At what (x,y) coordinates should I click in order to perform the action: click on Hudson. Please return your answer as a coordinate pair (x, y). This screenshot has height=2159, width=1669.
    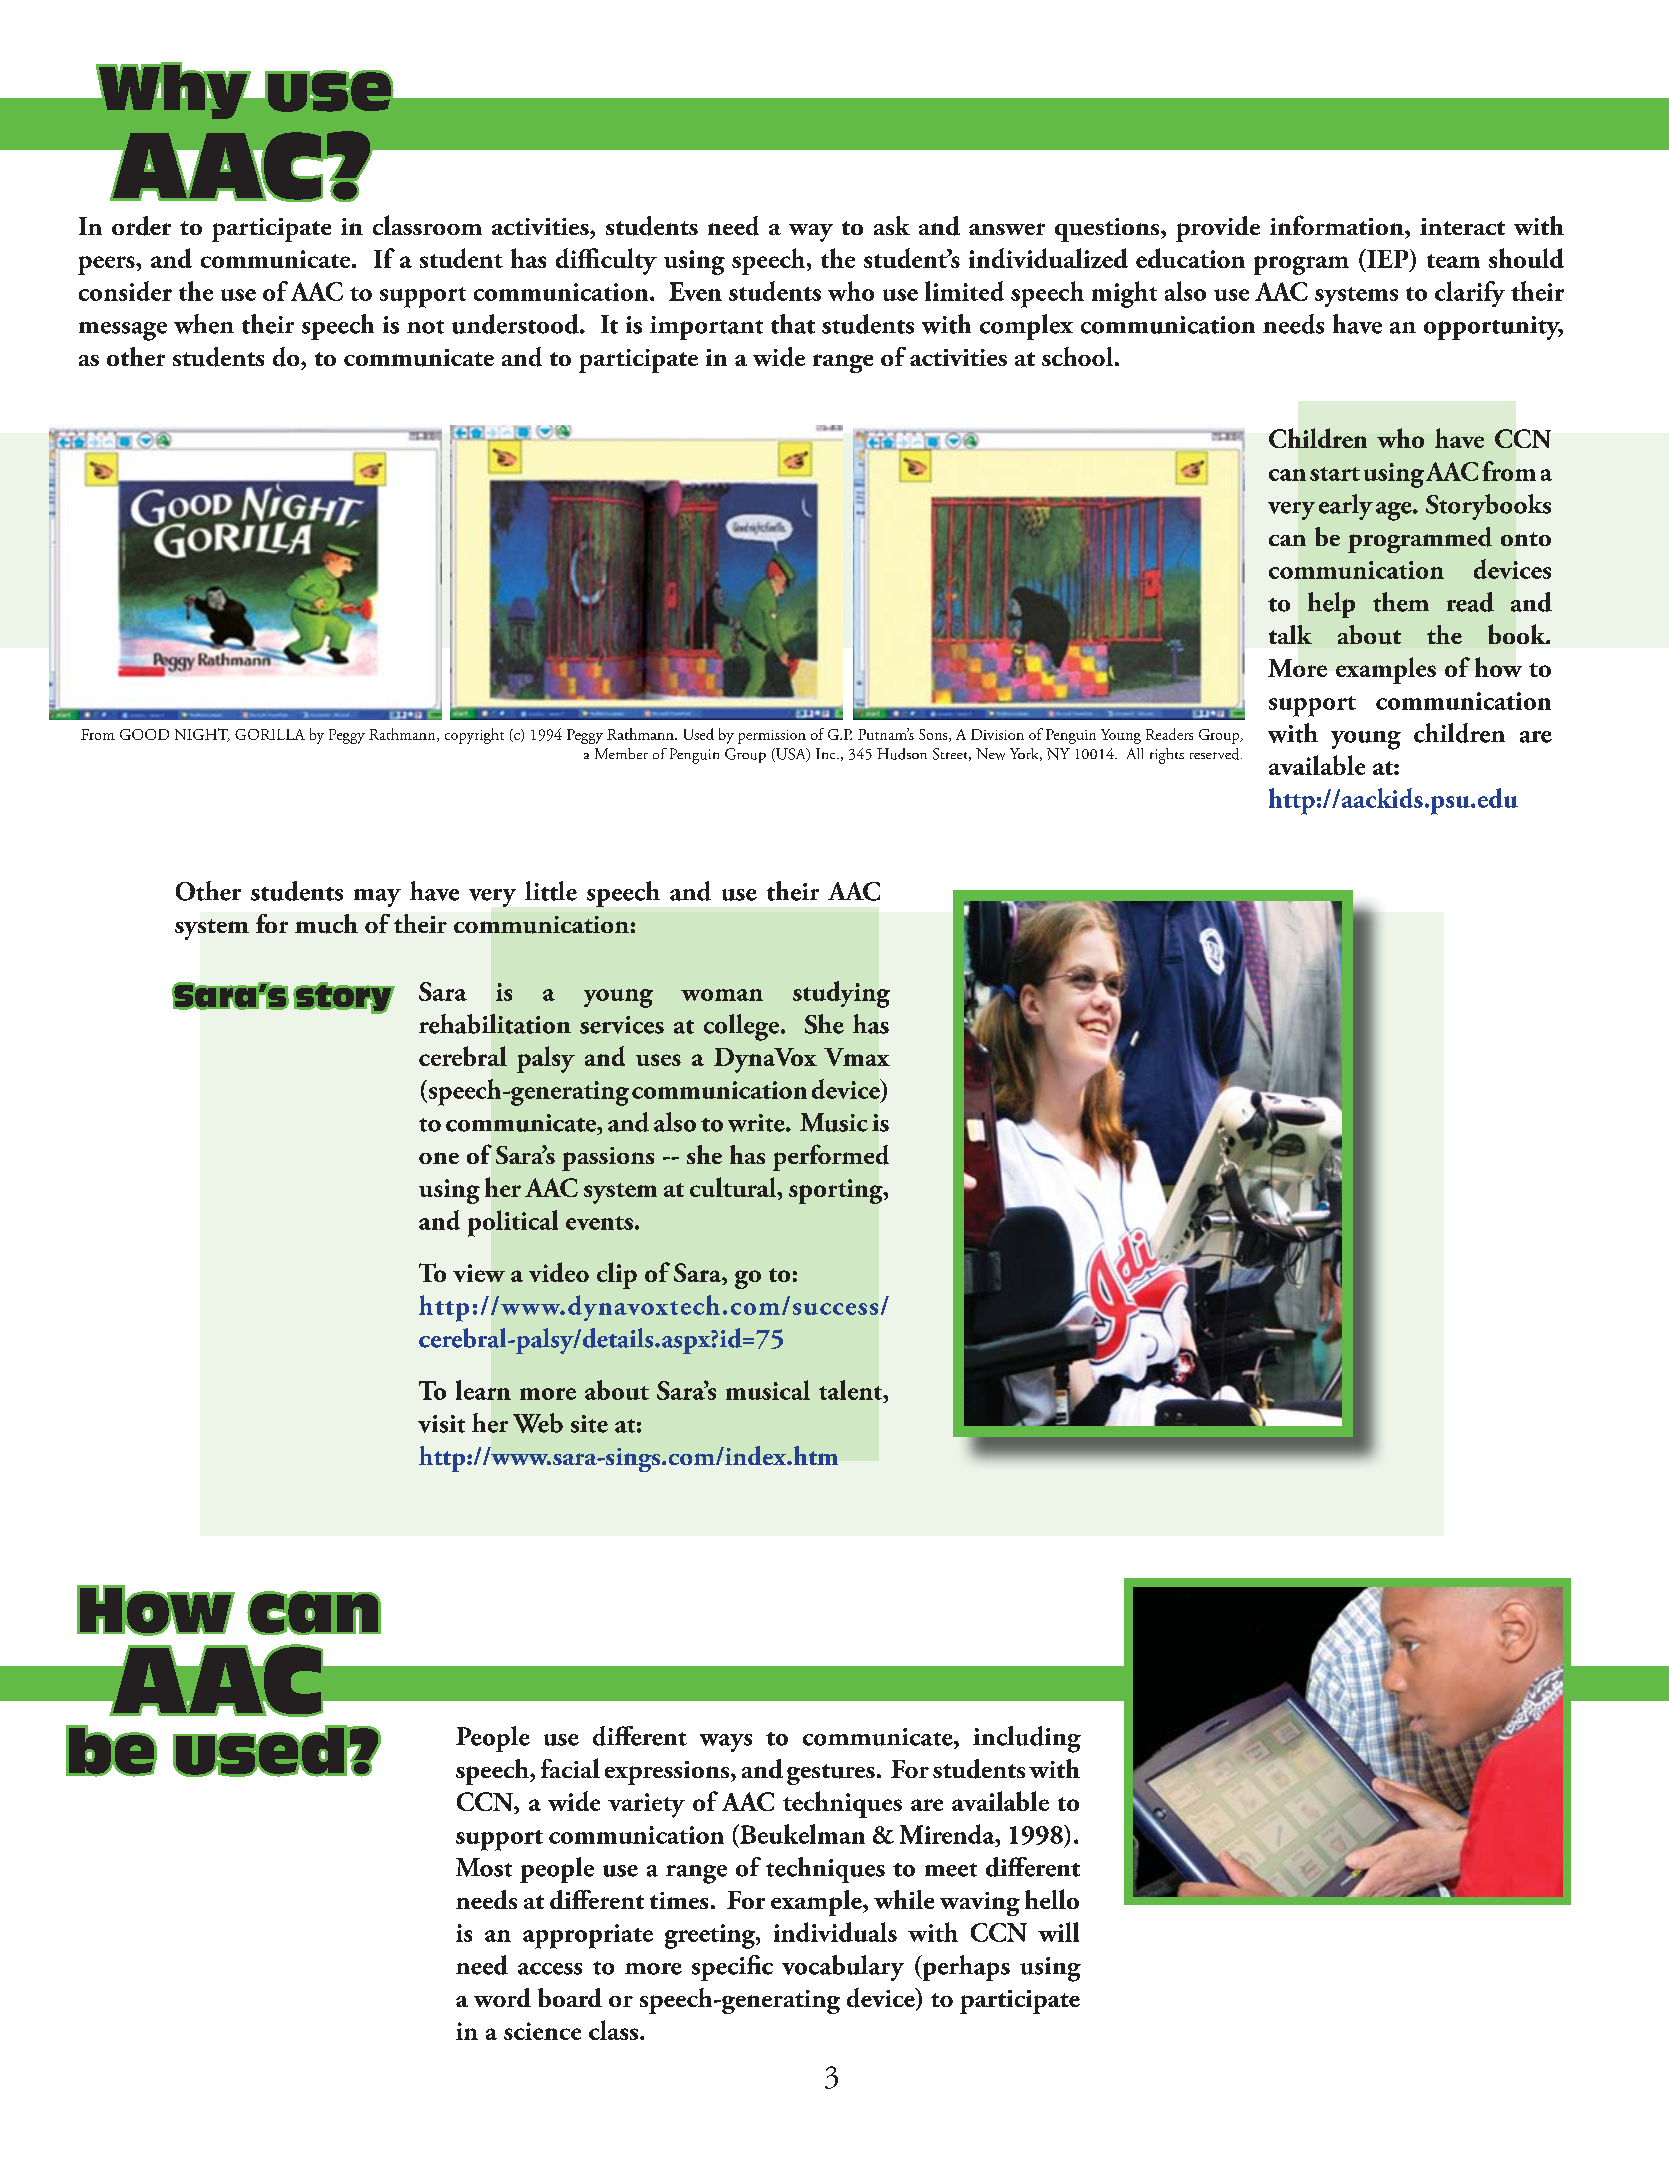
    Looking at the image, I should click on (902, 754).
